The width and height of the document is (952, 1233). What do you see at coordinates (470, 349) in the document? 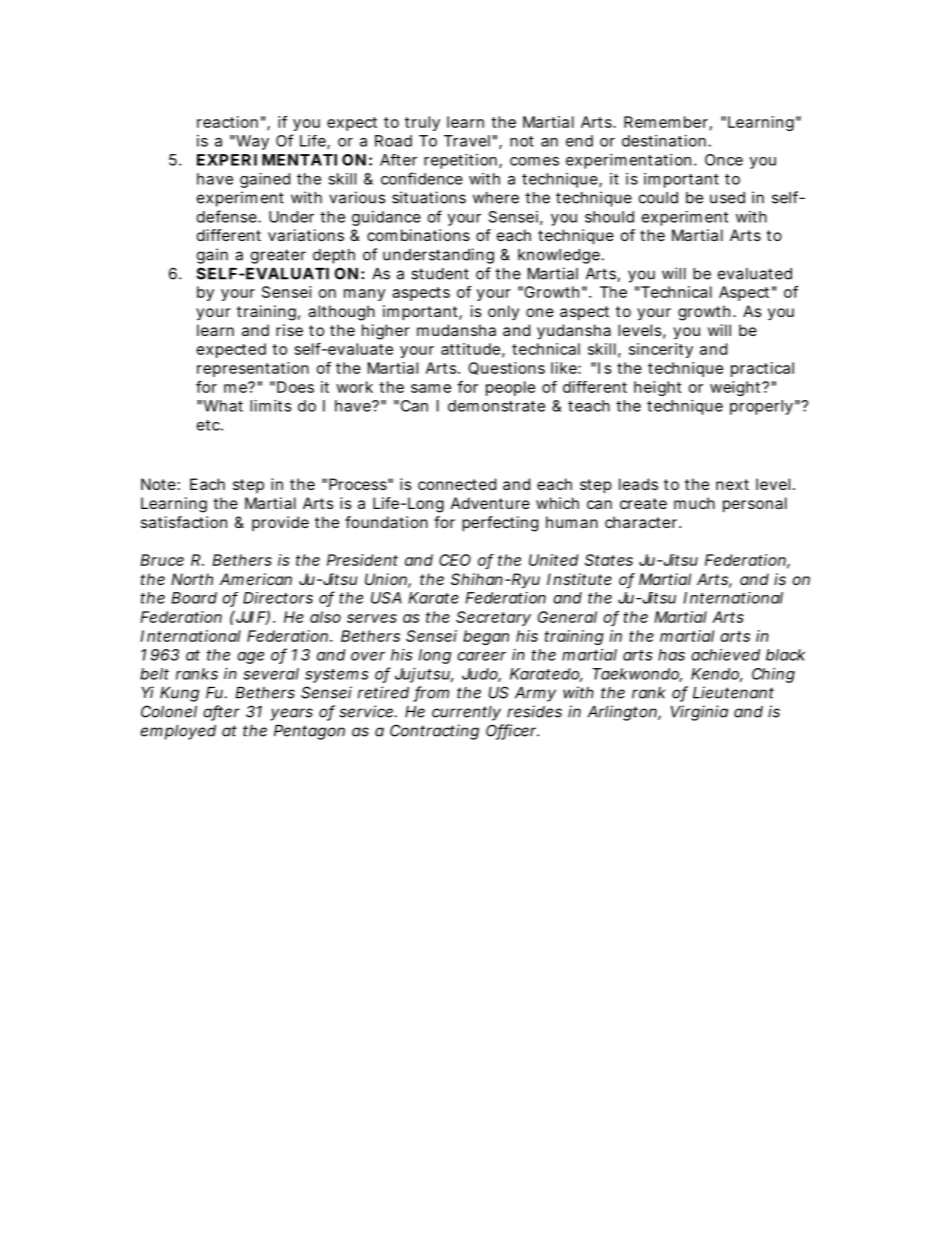
I see `attitude` at bounding box center [470, 349].
